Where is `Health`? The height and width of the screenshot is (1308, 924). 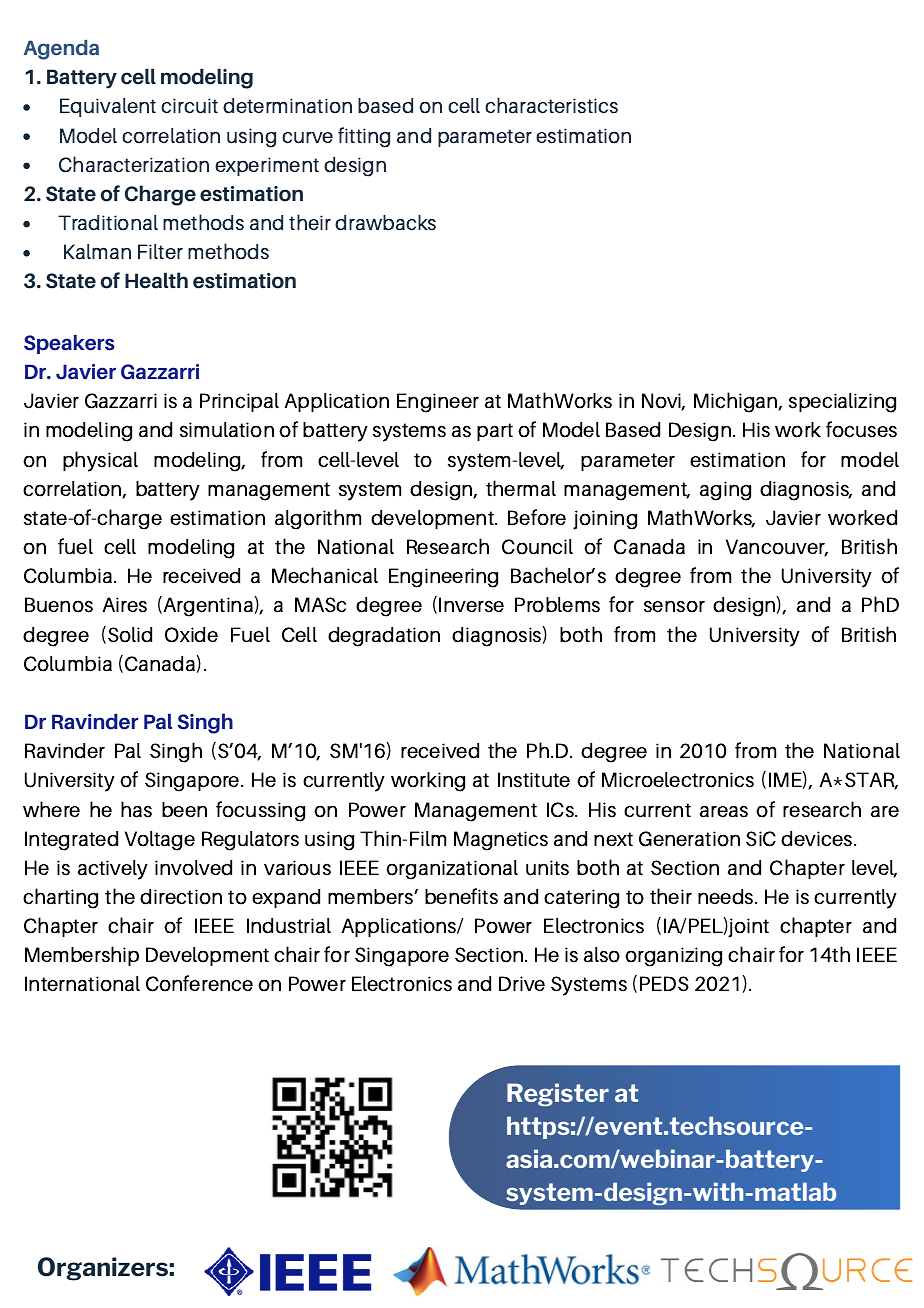 Health is located at coordinates (156, 280).
